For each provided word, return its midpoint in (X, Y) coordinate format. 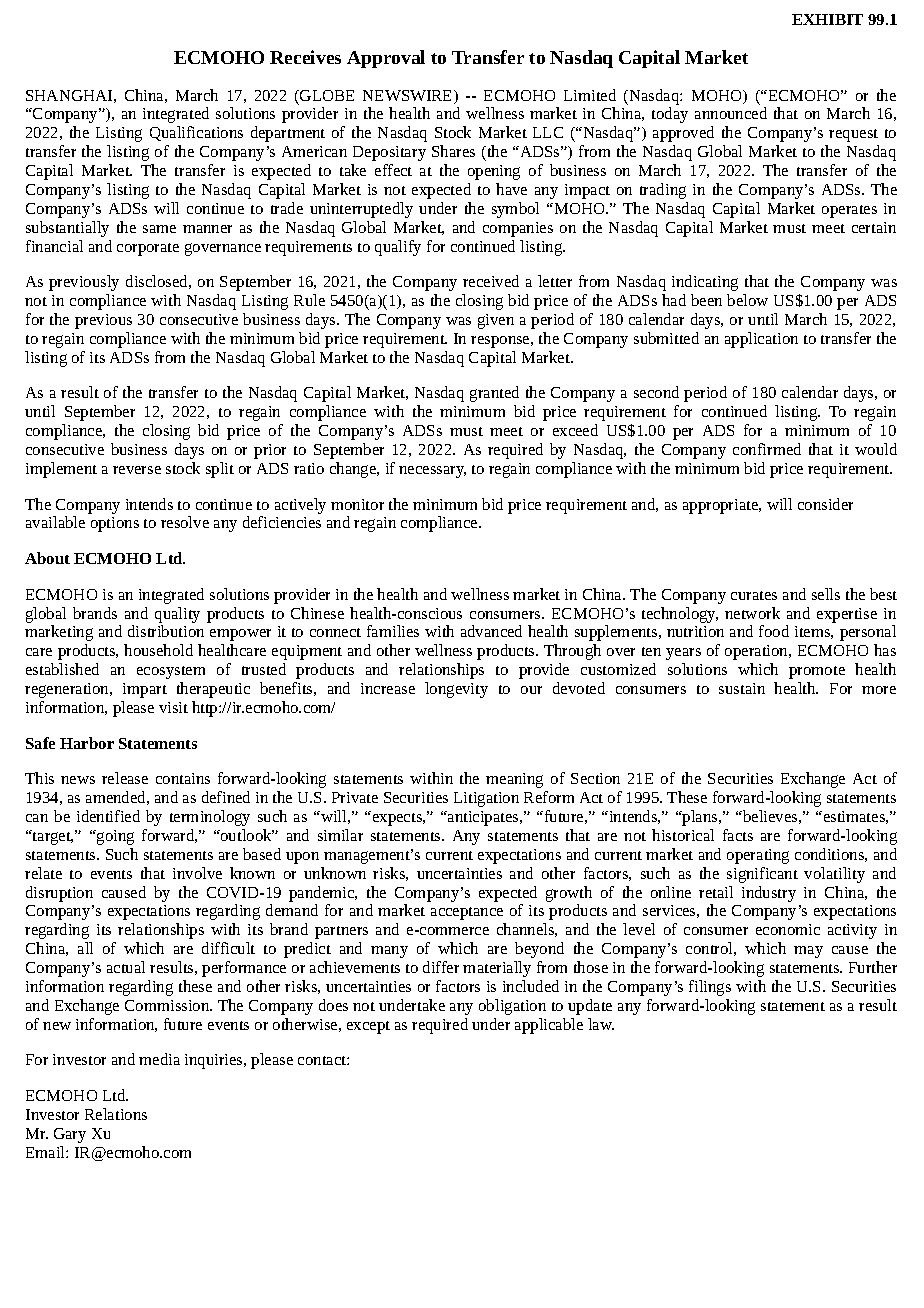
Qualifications (196, 133)
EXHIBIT (827, 19)
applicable (549, 1026)
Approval (386, 59)
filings (710, 988)
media (159, 1059)
